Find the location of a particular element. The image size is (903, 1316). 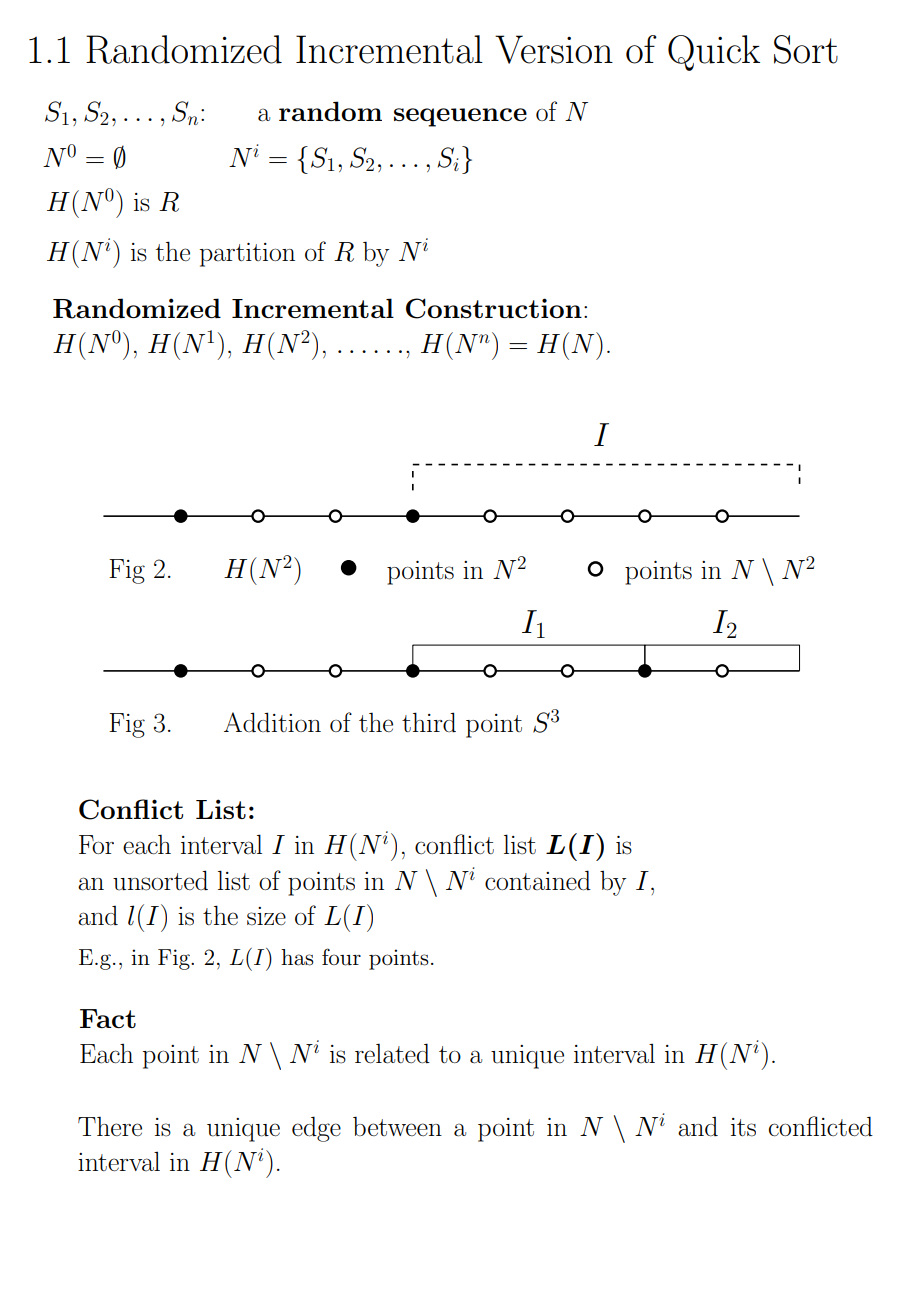

Quick is located at coordinates (714, 53).
